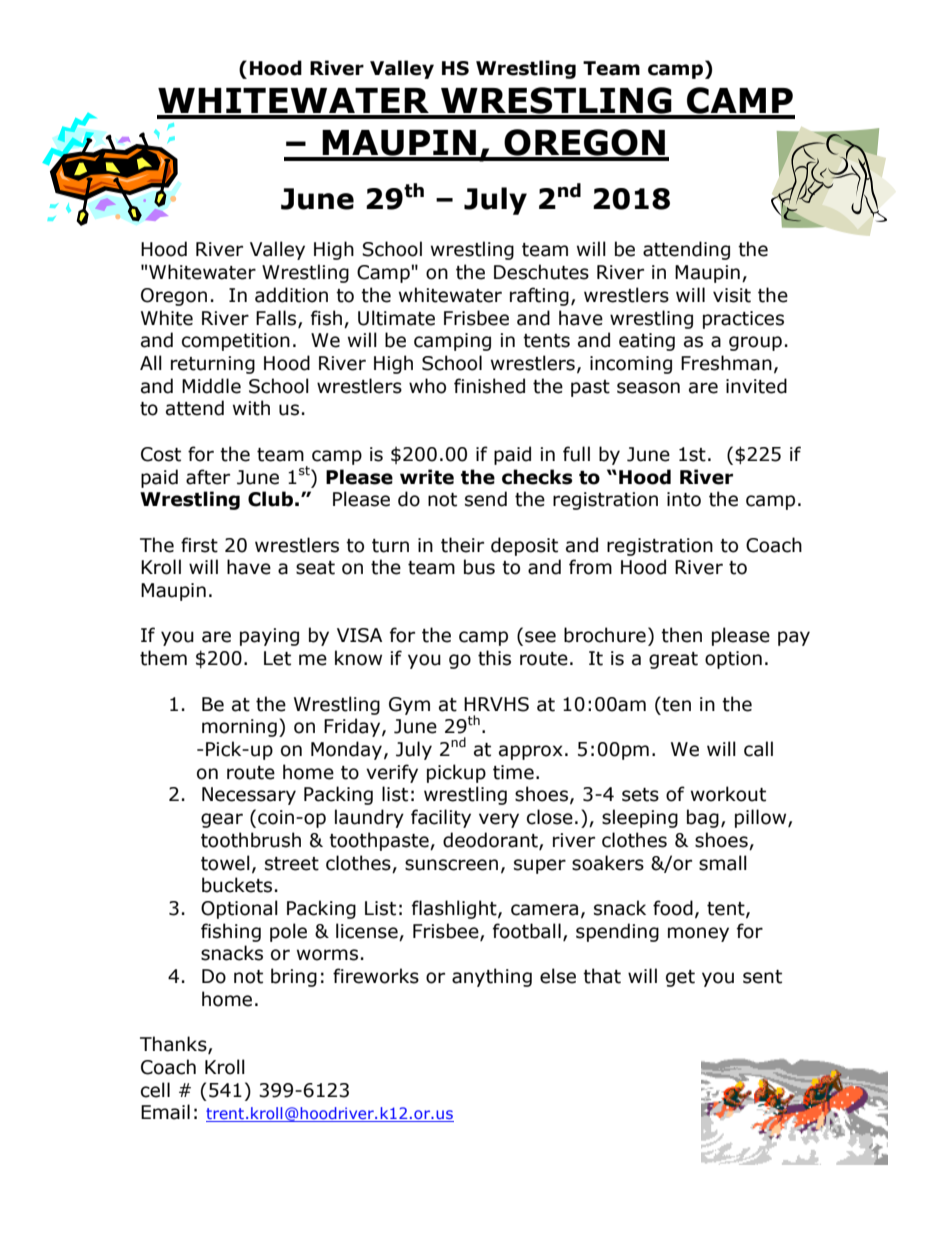 This screenshot has height=1233, width=952. Describe the element at coordinates (165, 1112) in the screenshot. I see `Email` at that location.
